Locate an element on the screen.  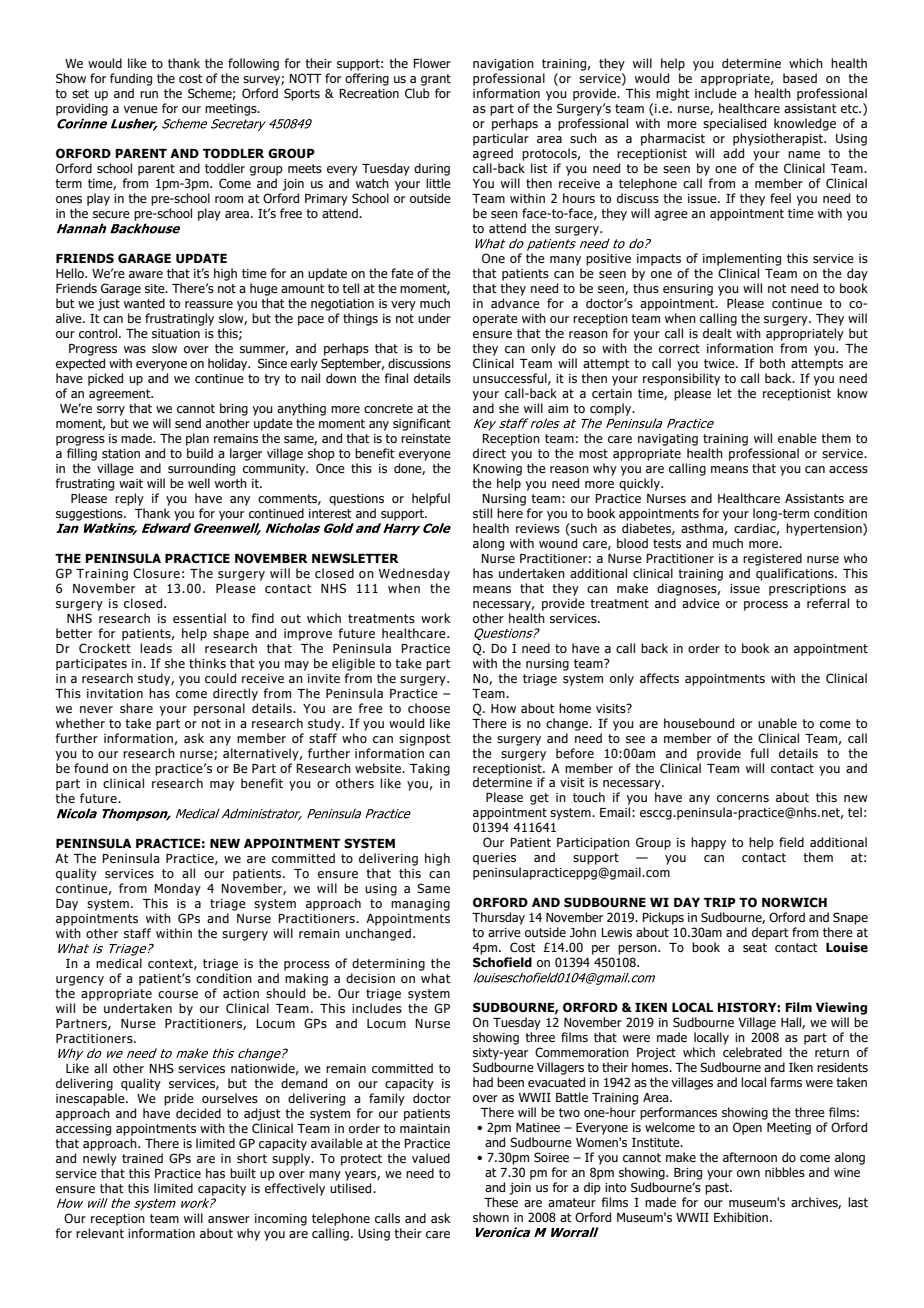
Thursday is located at coordinates (498, 918).
